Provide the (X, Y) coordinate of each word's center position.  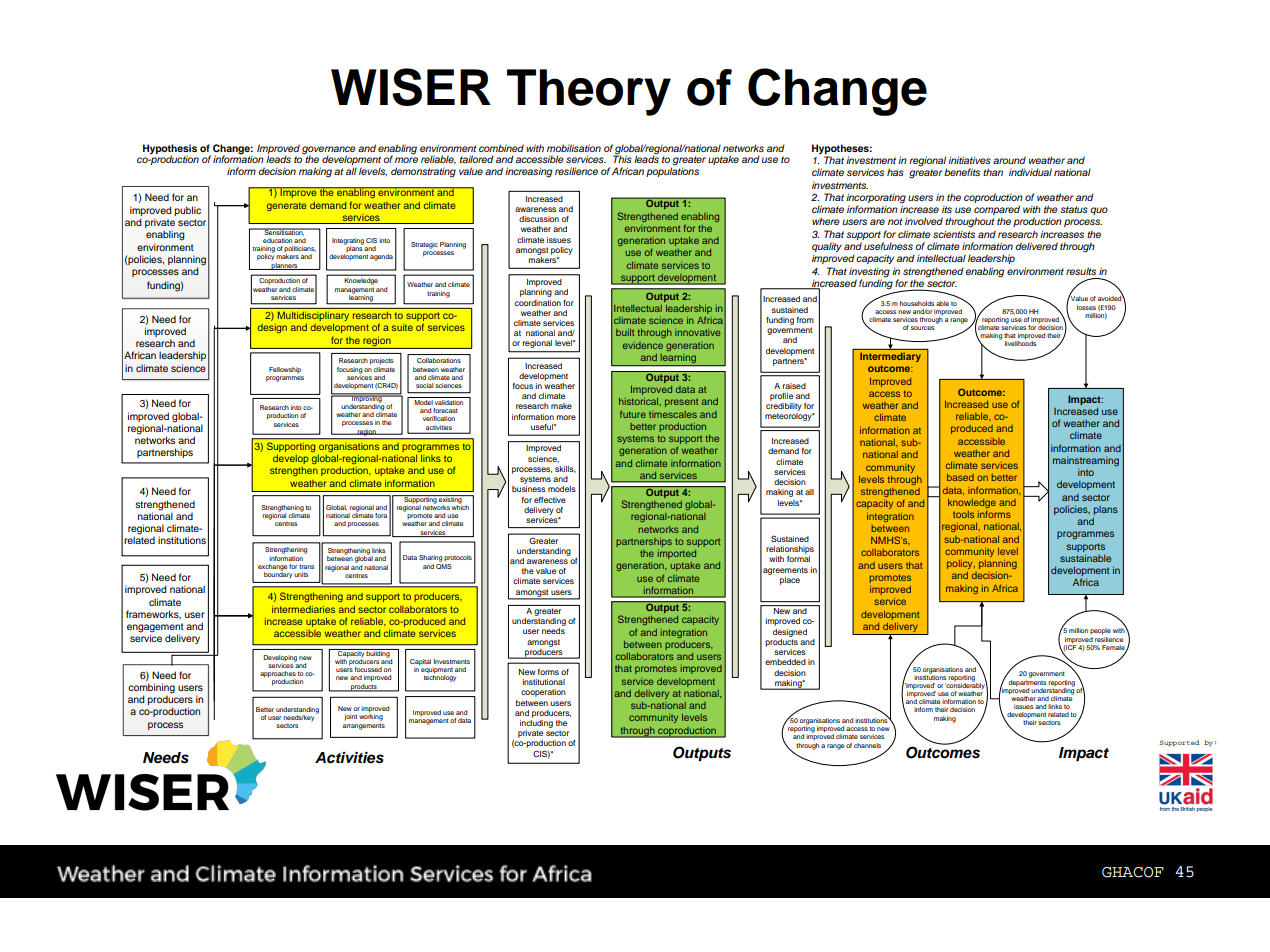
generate (287, 206)
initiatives (969, 160)
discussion (539, 219)
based (960, 477)
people (1100, 631)
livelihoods (1020, 342)
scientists (954, 234)
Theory (589, 92)
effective (550, 500)
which (460, 506)
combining (151, 689)
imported (677, 554)
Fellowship (285, 370)
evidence (643, 345)
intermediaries (303, 609)
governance (329, 151)
